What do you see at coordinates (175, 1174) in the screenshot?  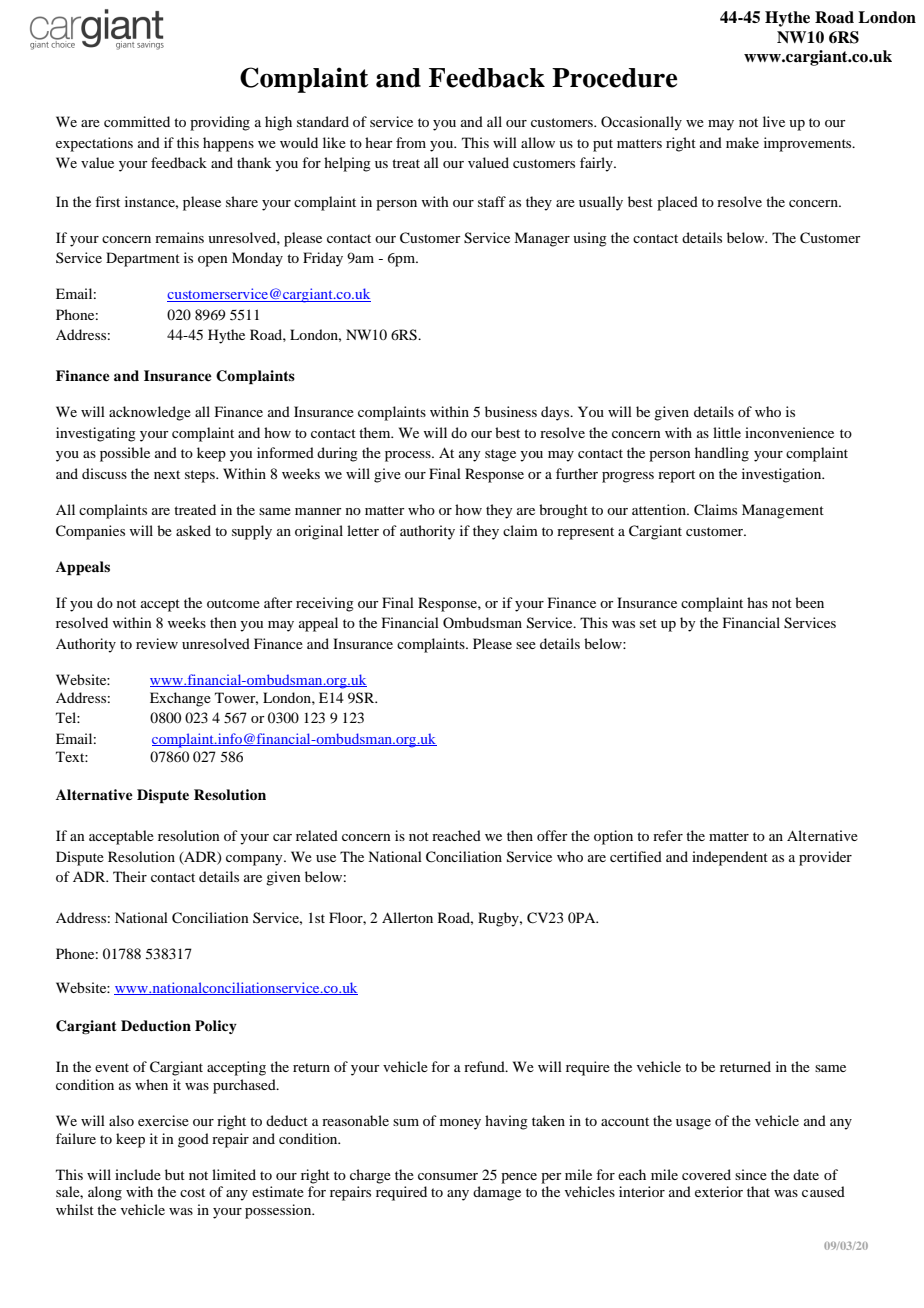 I see `but` at bounding box center [175, 1174].
